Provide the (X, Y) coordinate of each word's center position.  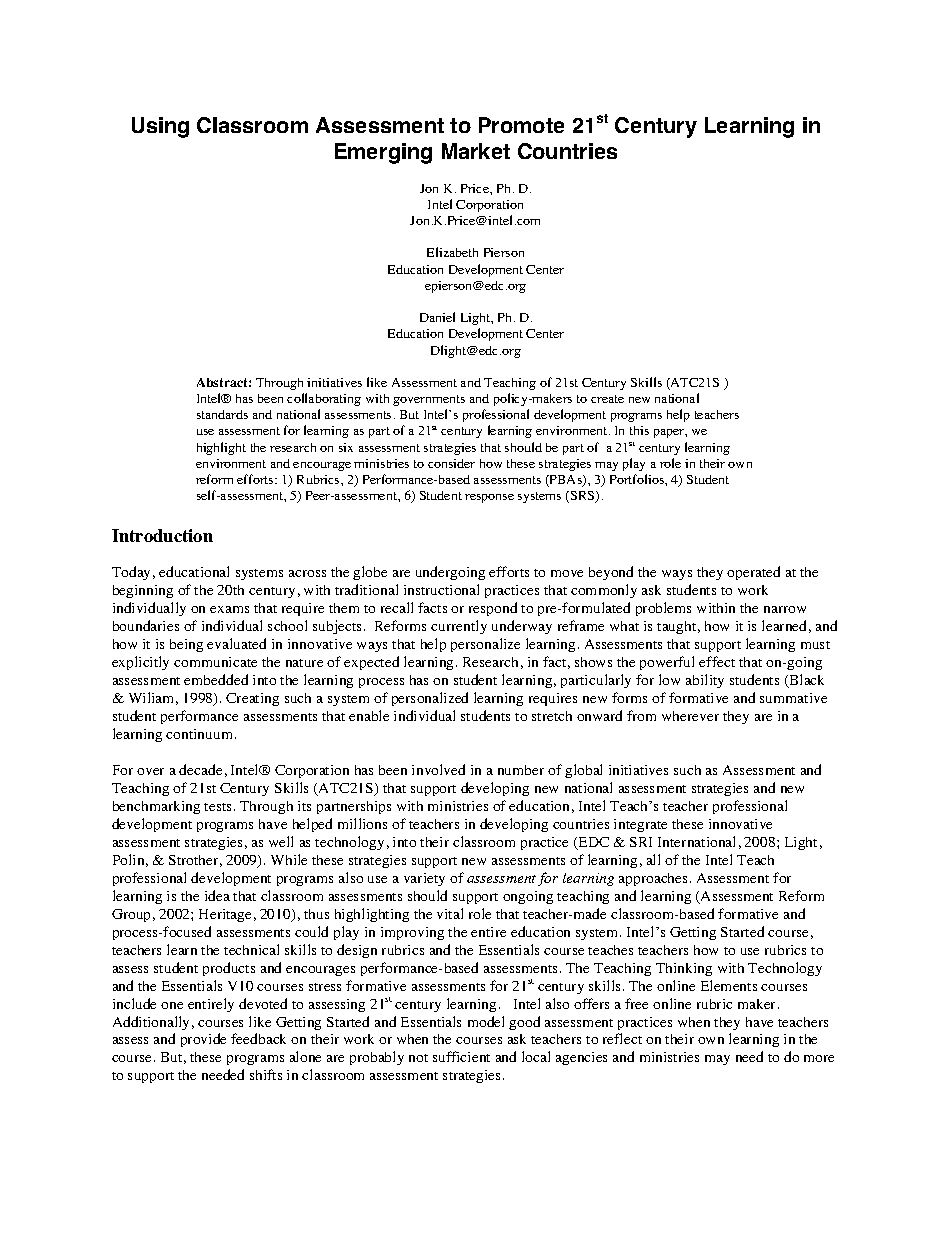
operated (753, 573)
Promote (521, 125)
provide (203, 1040)
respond (493, 609)
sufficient (461, 1056)
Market (476, 151)
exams (229, 609)
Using (160, 127)
